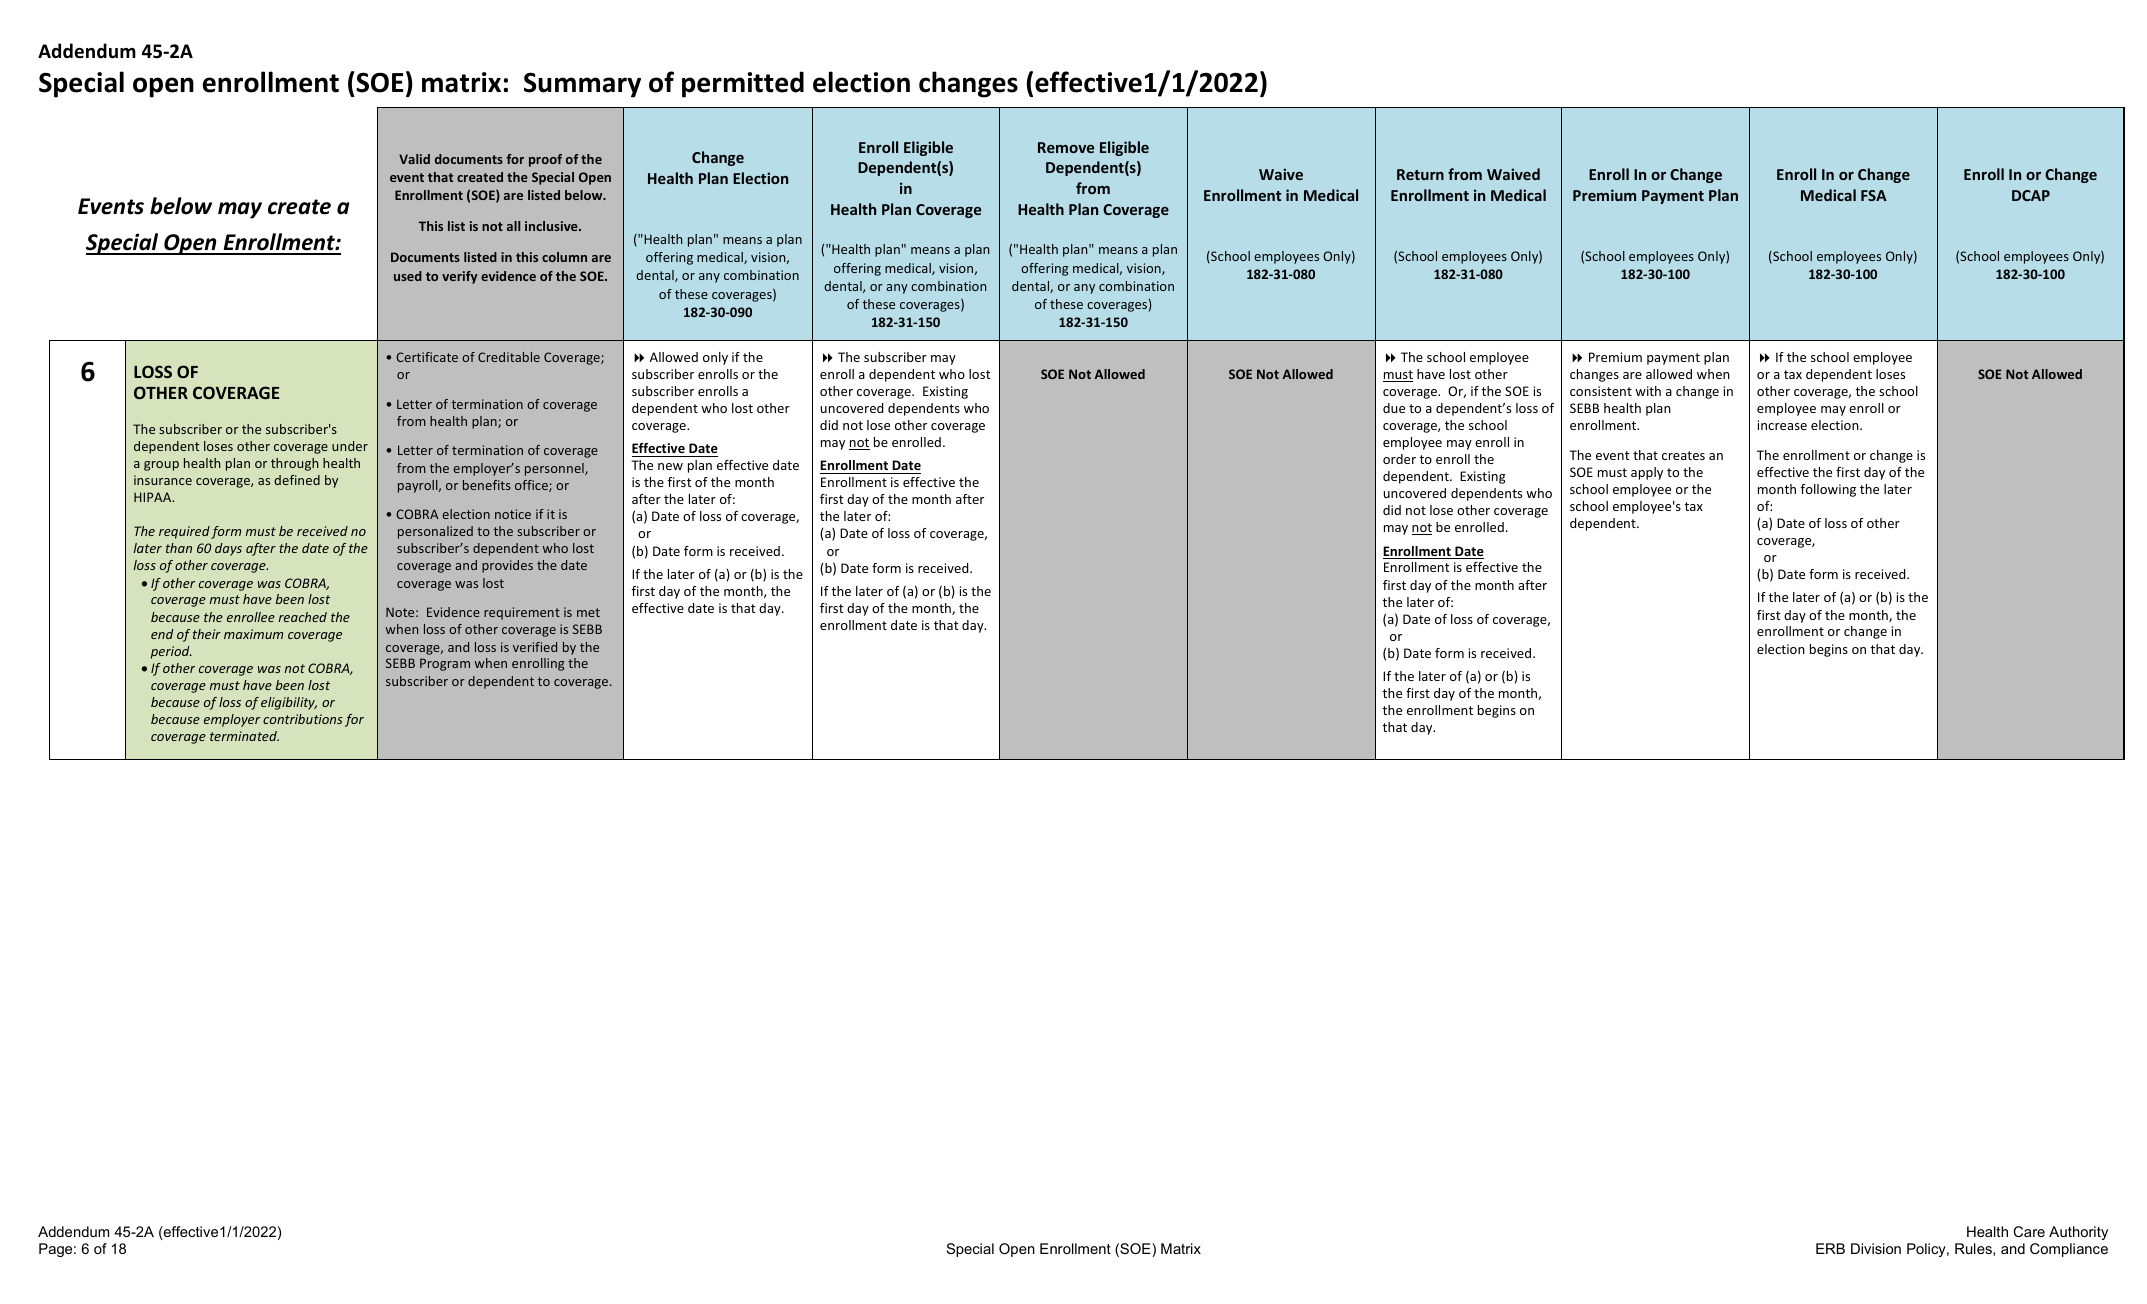  Describe the element at coordinates (1874, 195) in the screenshot. I see `FSA` at that location.
